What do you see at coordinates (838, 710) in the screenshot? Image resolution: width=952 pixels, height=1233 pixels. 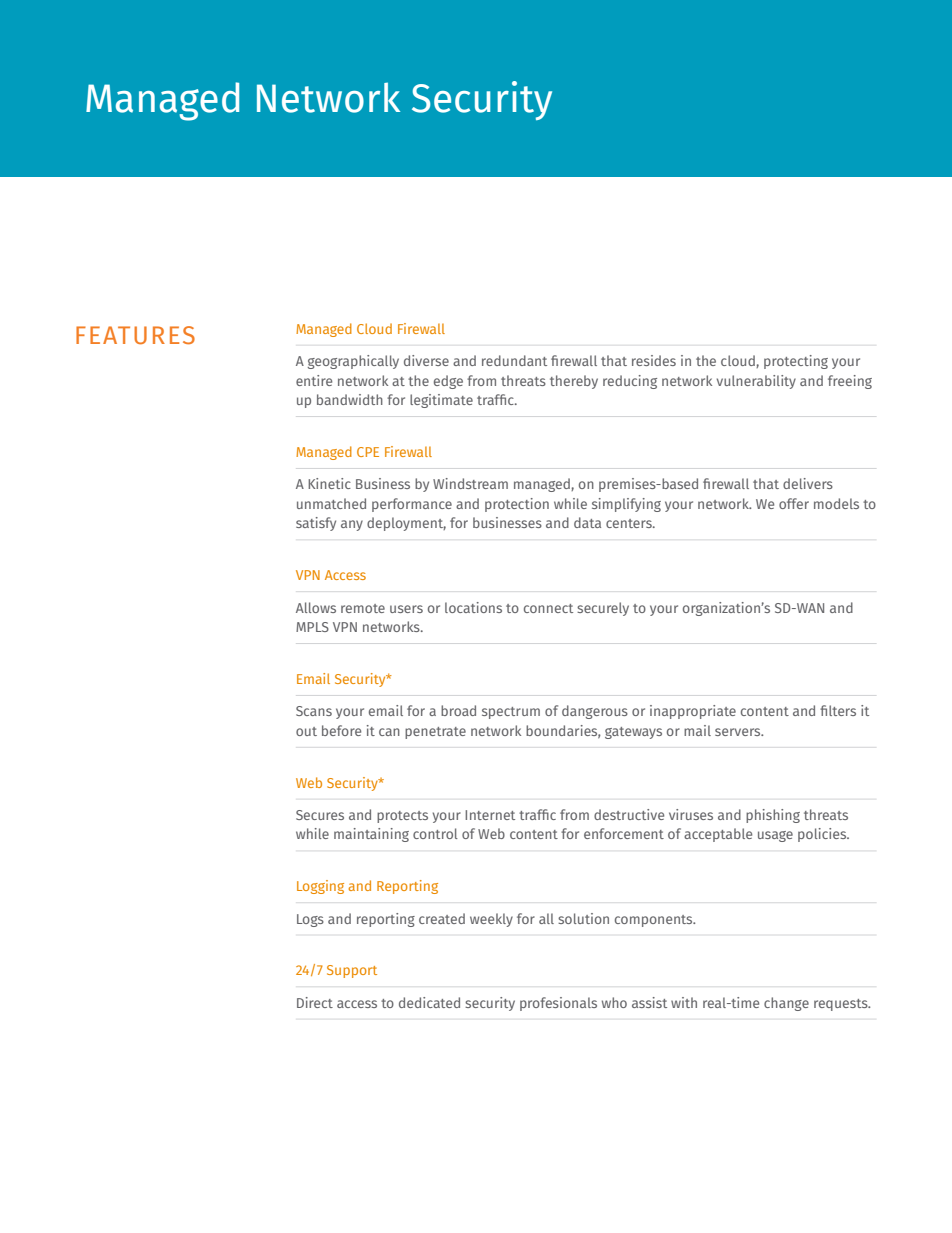 I see `filters` at bounding box center [838, 710].
